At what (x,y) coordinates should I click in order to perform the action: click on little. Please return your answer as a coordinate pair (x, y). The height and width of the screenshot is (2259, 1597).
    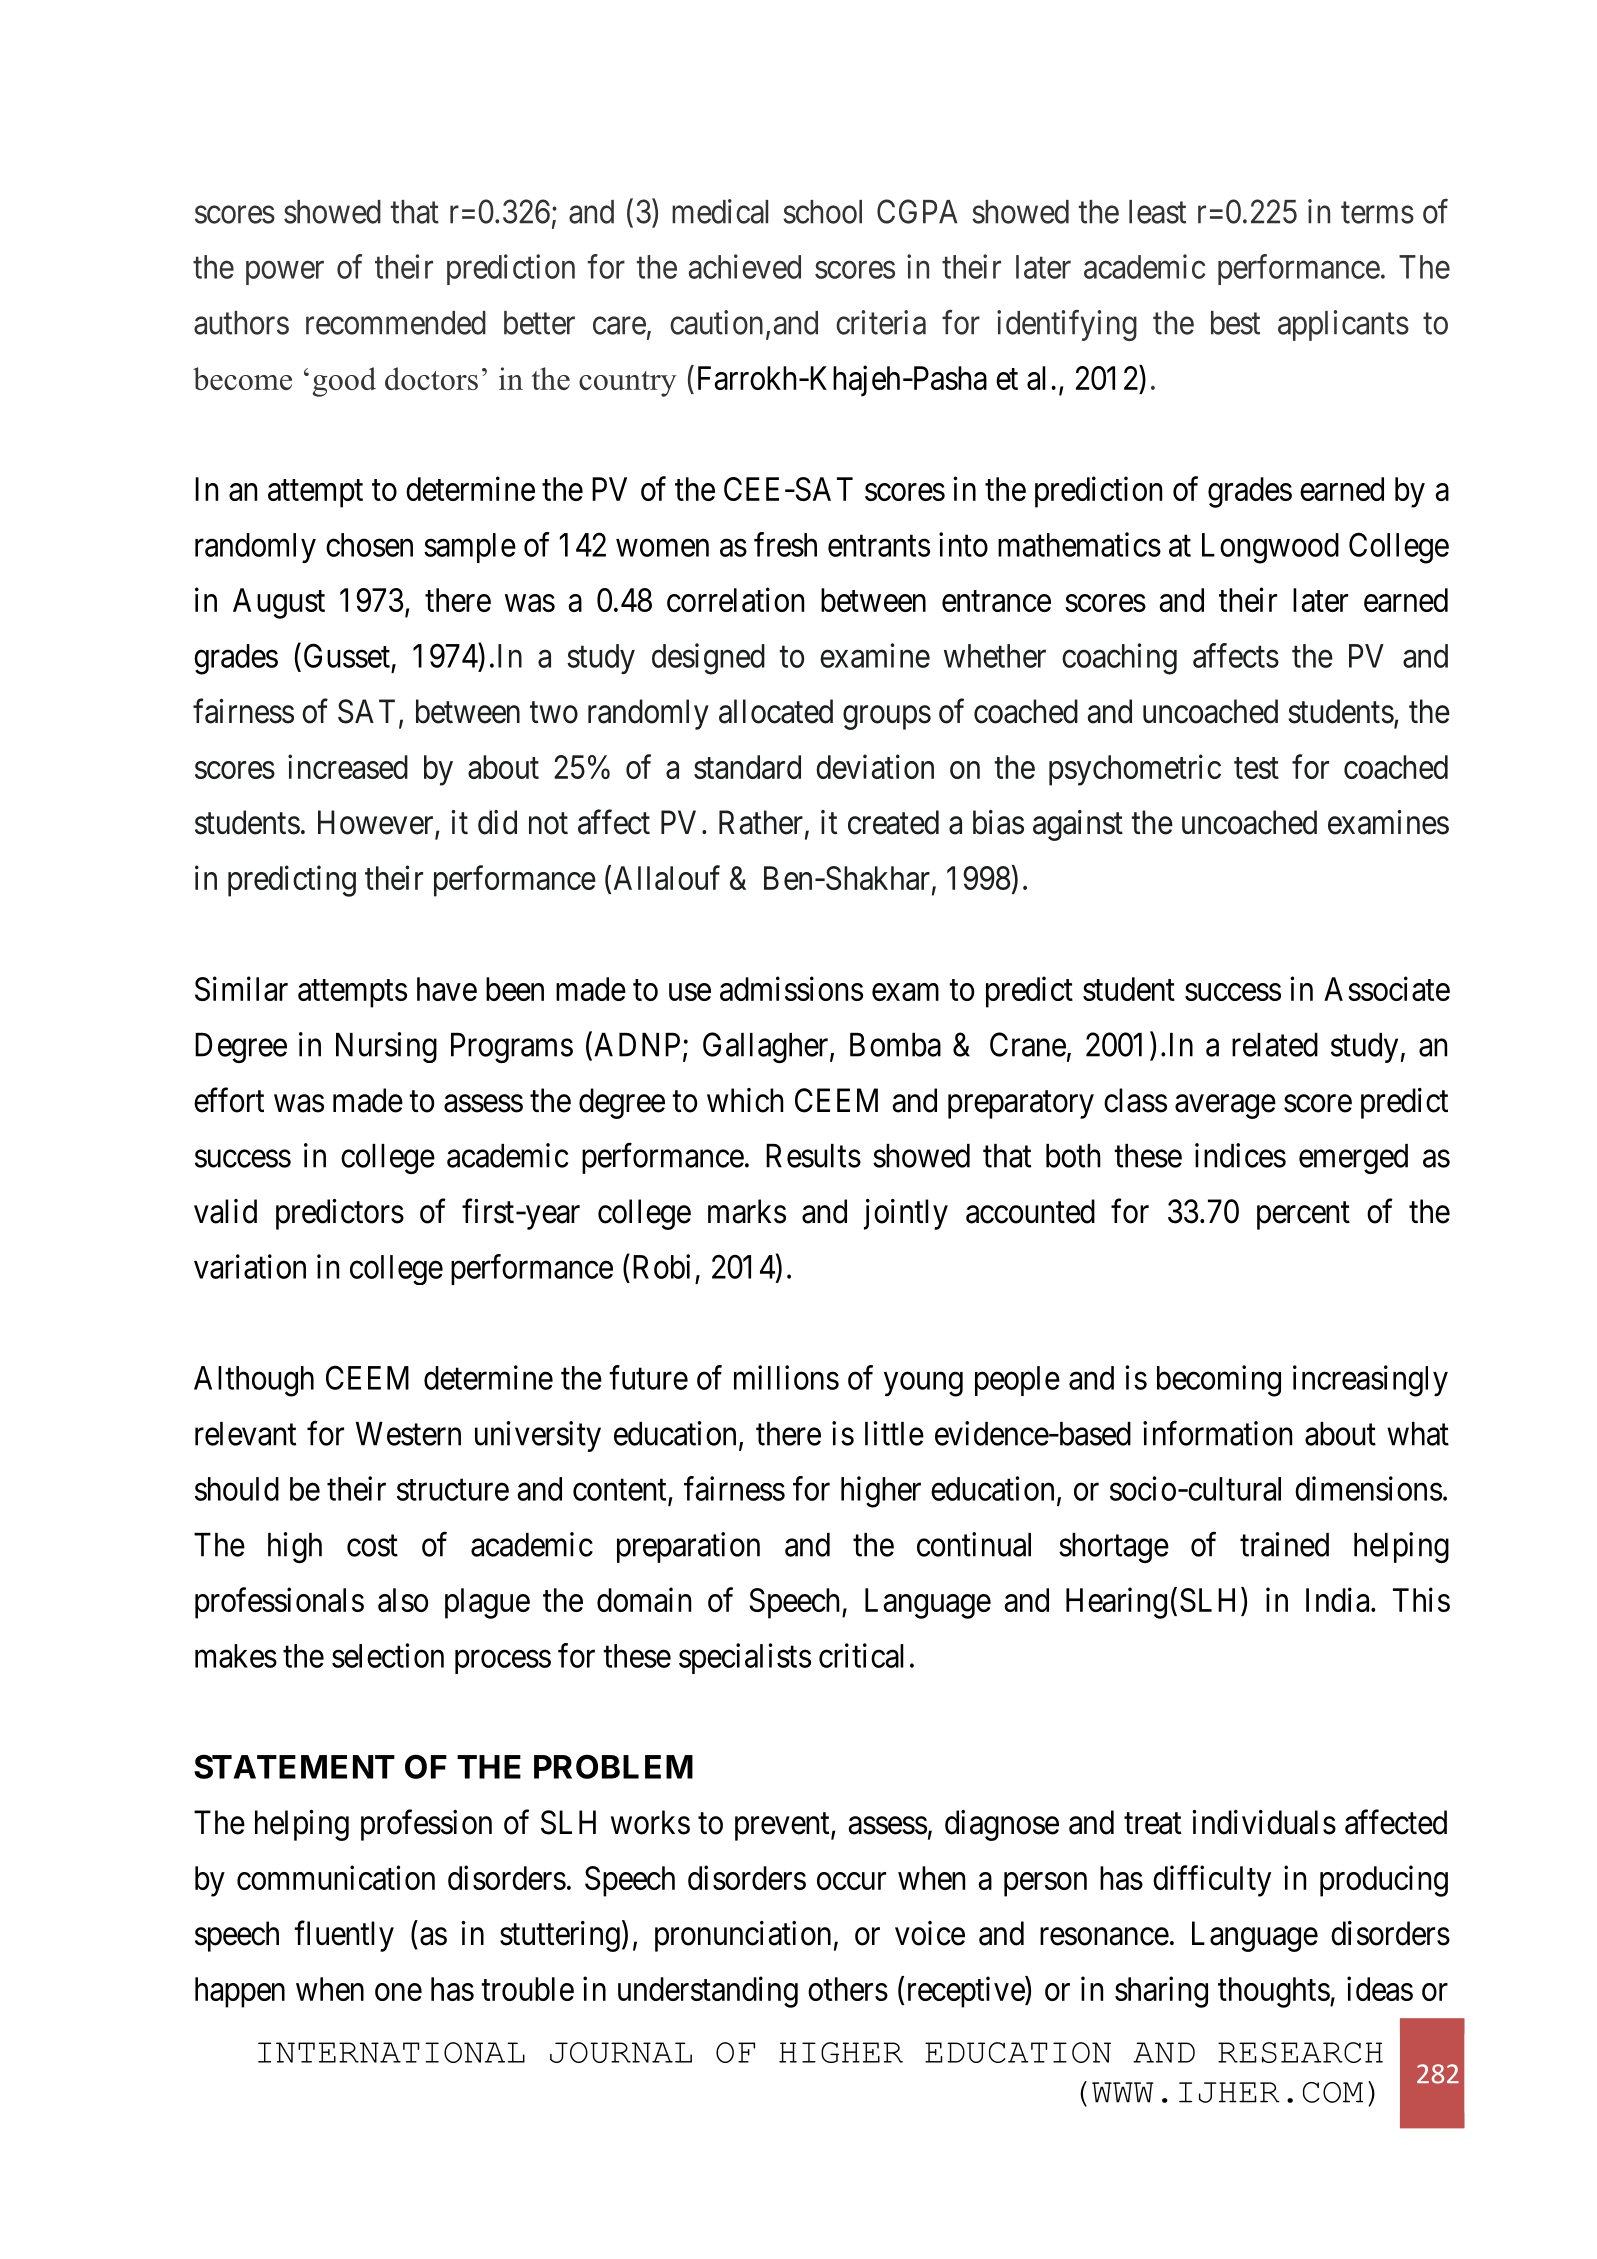
    Looking at the image, I should click on (894, 1433).
